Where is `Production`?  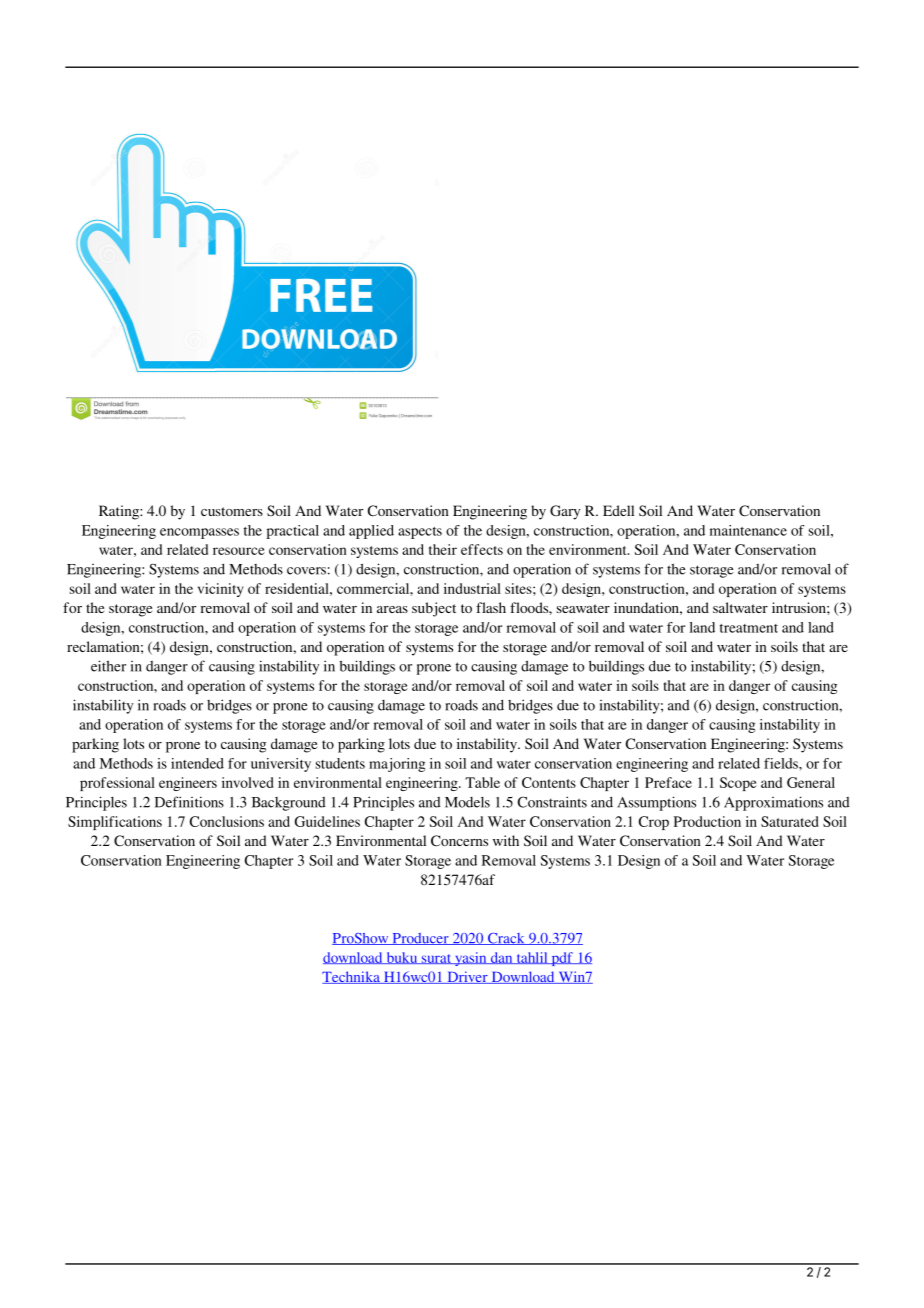
Production is located at coordinates (707, 821).
